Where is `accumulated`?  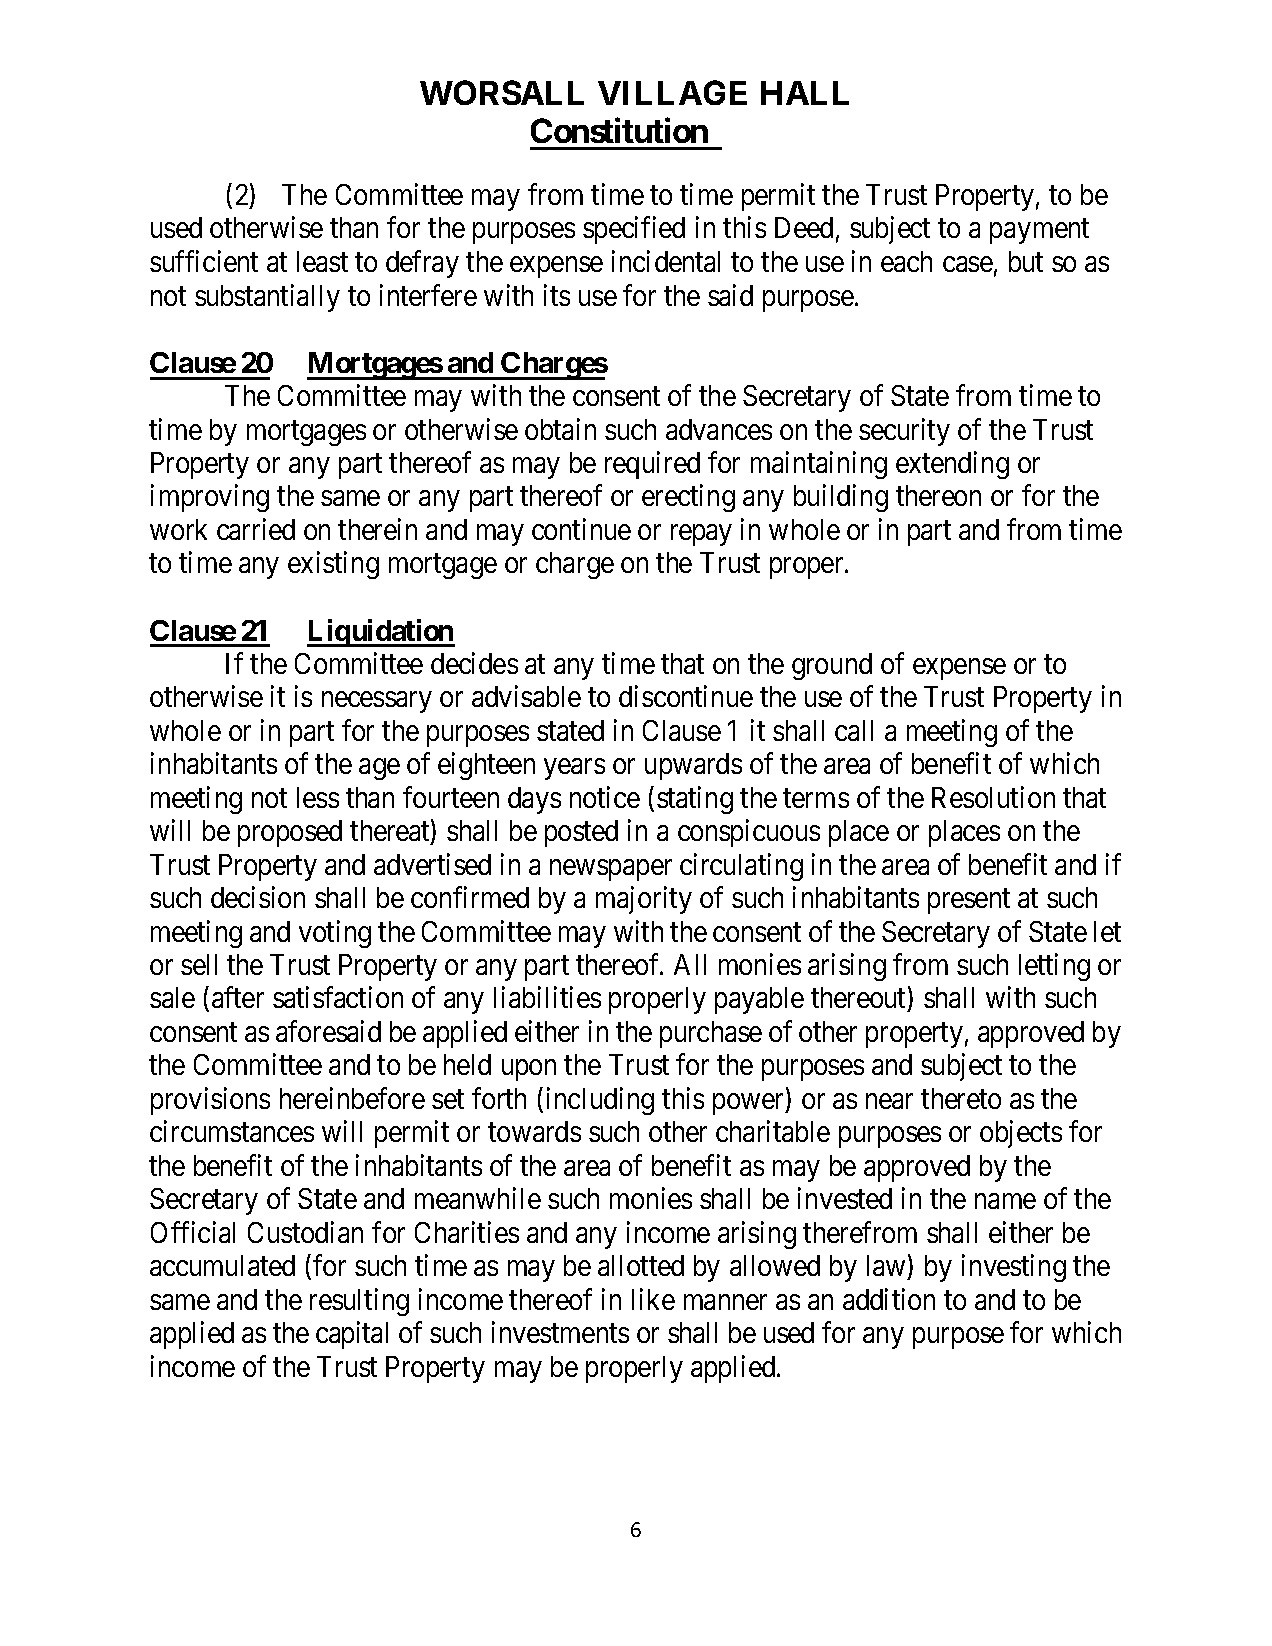 accumulated is located at coordinates (222, 1265).
